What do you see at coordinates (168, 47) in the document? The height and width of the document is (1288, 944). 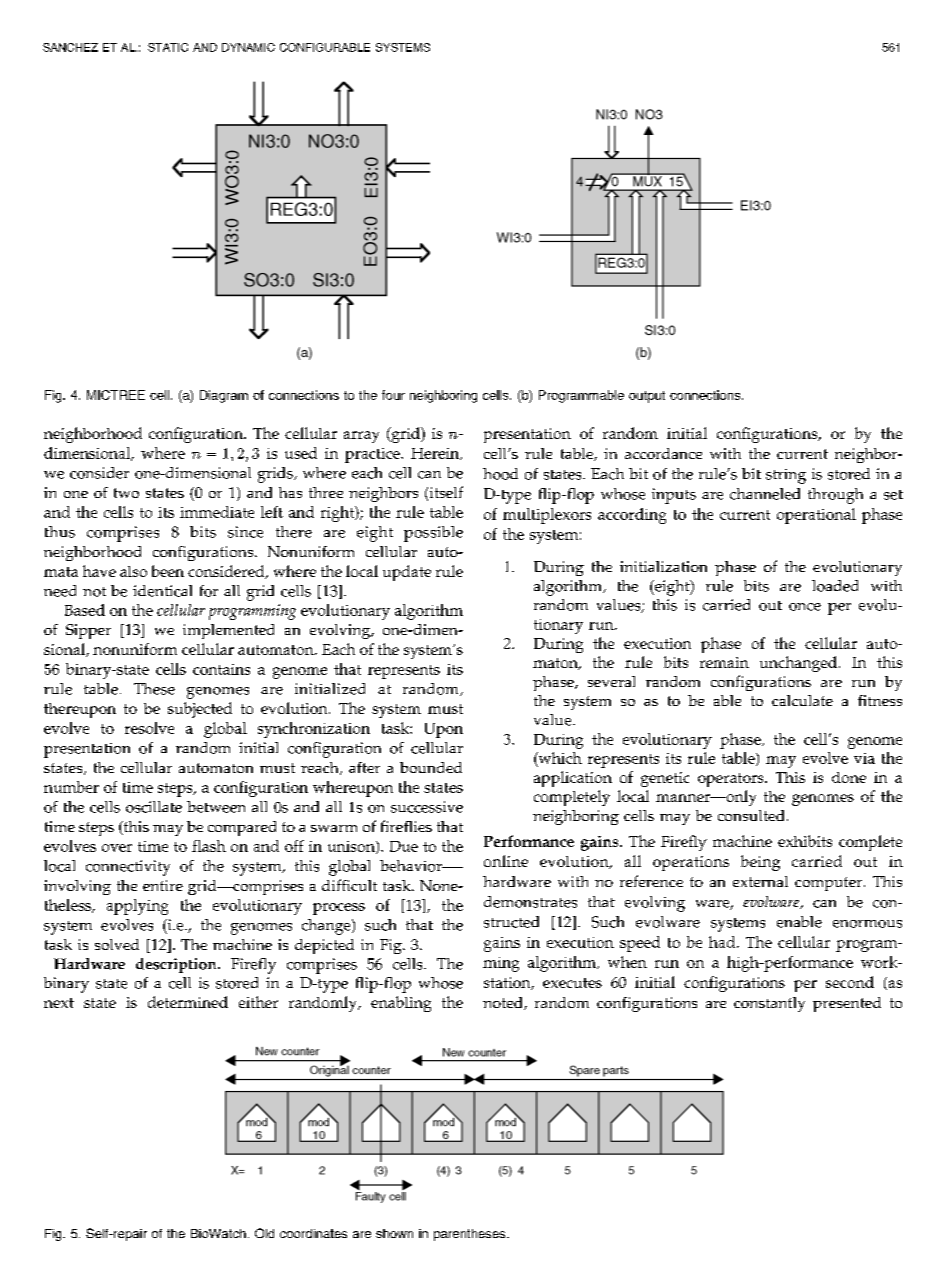 I see `STATIC` at bounding box center [168, 47].
